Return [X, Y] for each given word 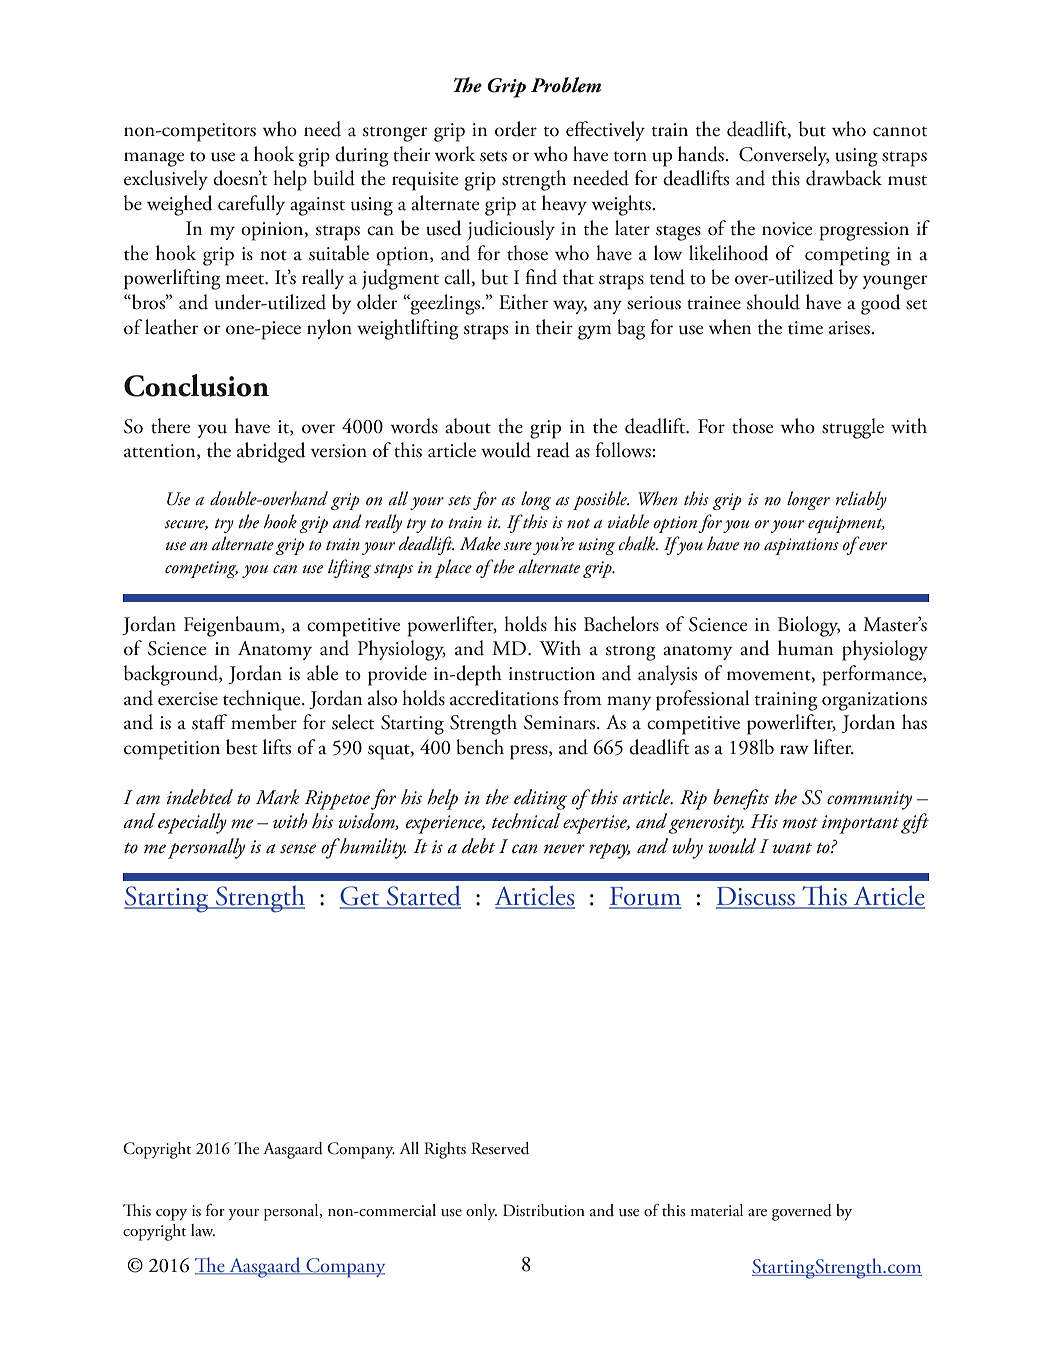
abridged [271, 452]
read [553, 450]
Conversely [784, 156]
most [800, 823]
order [516, 129]
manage [154, 159]
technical [526, 821]
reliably [861, 500]
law [203, 1230]
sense [298, 849]
